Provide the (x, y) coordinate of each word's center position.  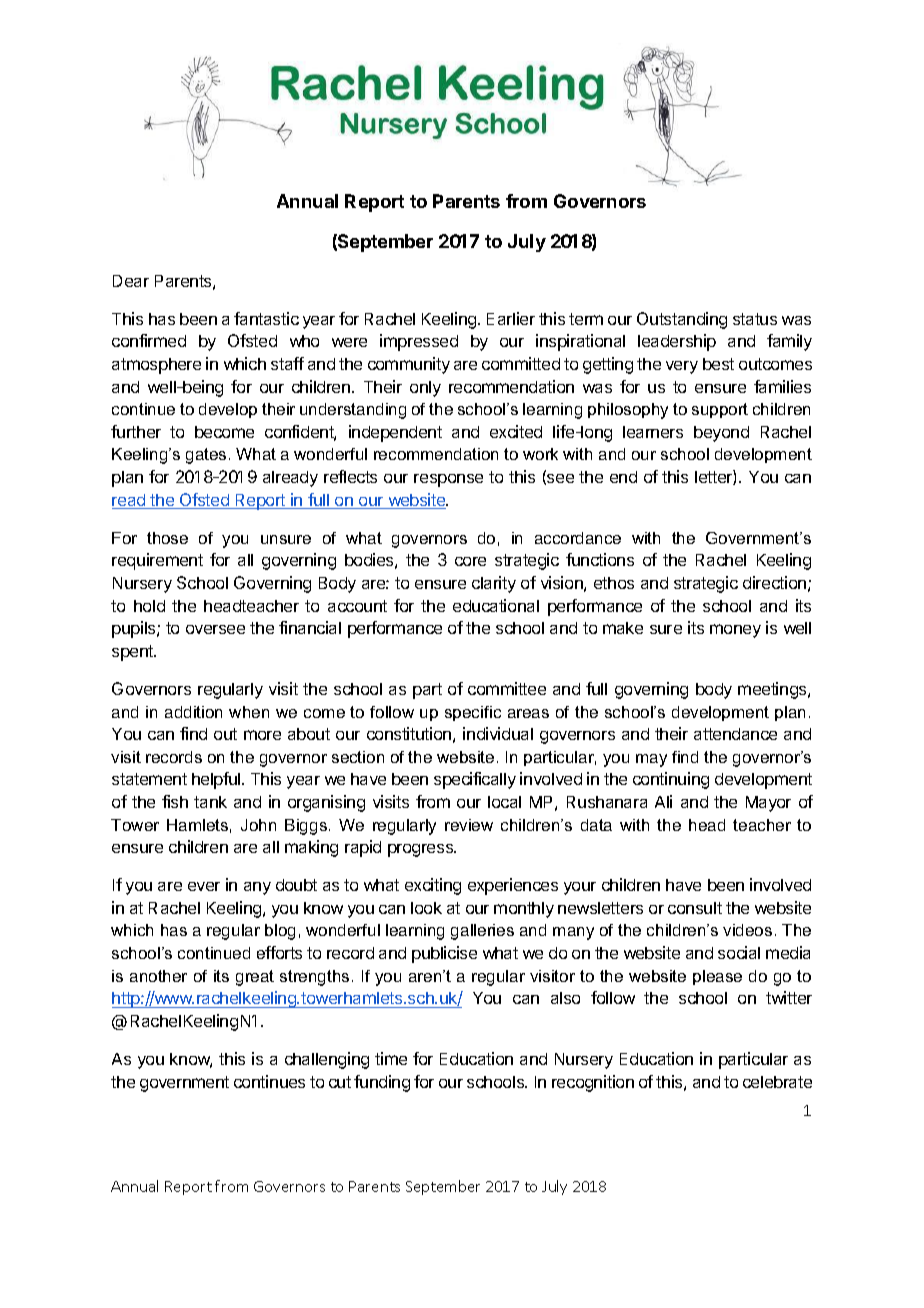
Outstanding (682, 320)
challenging (327, 1060)
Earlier (511, 318)
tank (210, 802)
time (391, 1058)
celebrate (777, 1082)
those (167, 538)
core (470, 561)
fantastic (266, 318)
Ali (663, 801)
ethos (614, 583)
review (469, 825)
